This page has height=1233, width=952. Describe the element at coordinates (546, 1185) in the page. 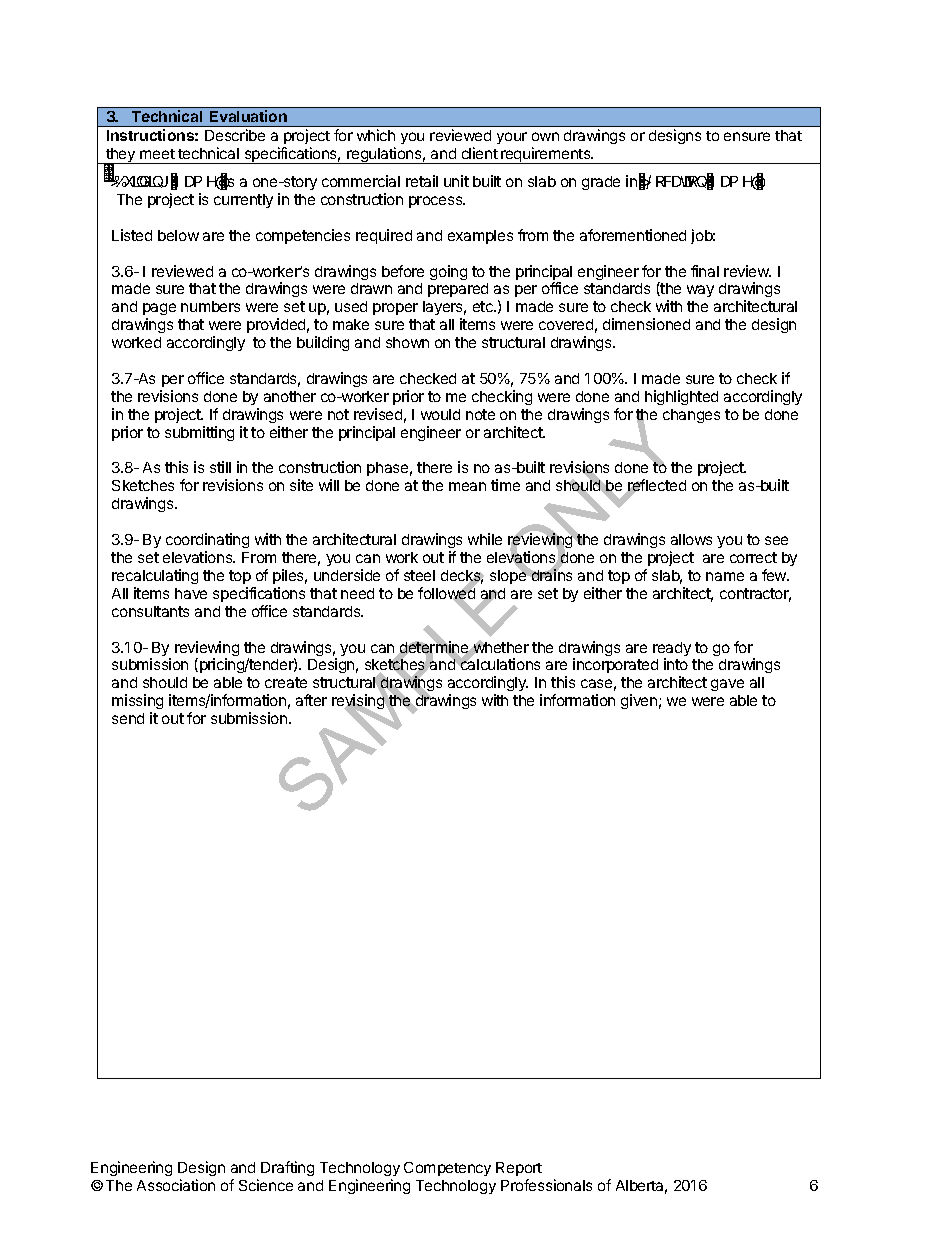

I see `Professionals` at that location.
